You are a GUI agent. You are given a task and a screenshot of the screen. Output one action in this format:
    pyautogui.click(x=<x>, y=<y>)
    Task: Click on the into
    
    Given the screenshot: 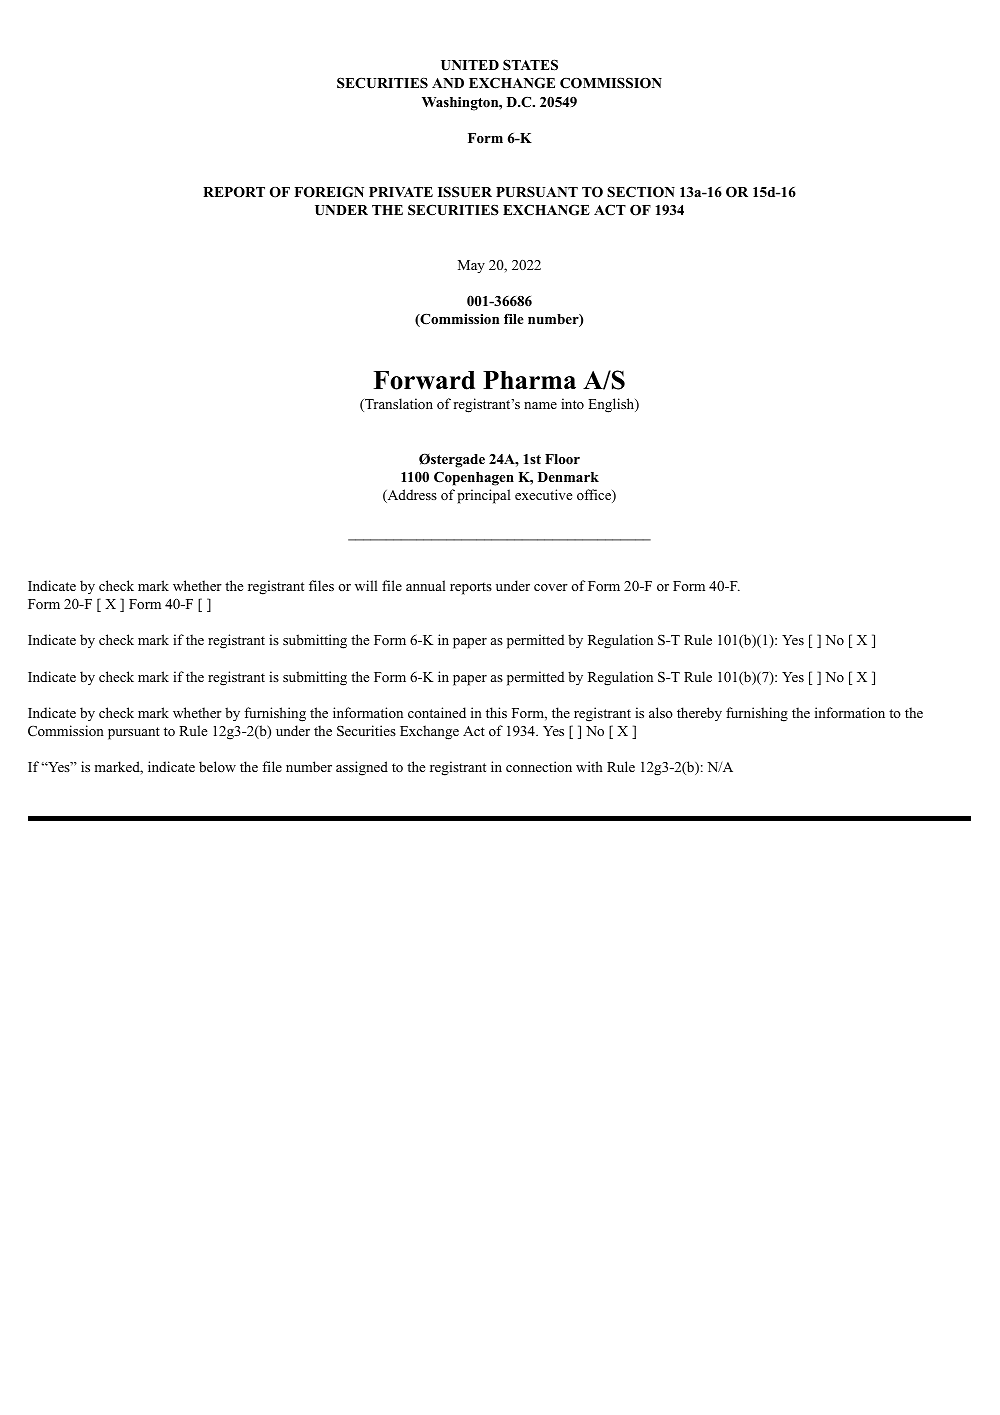 What is the action you would take?
    pyautogui.click(x=572, y=403)
